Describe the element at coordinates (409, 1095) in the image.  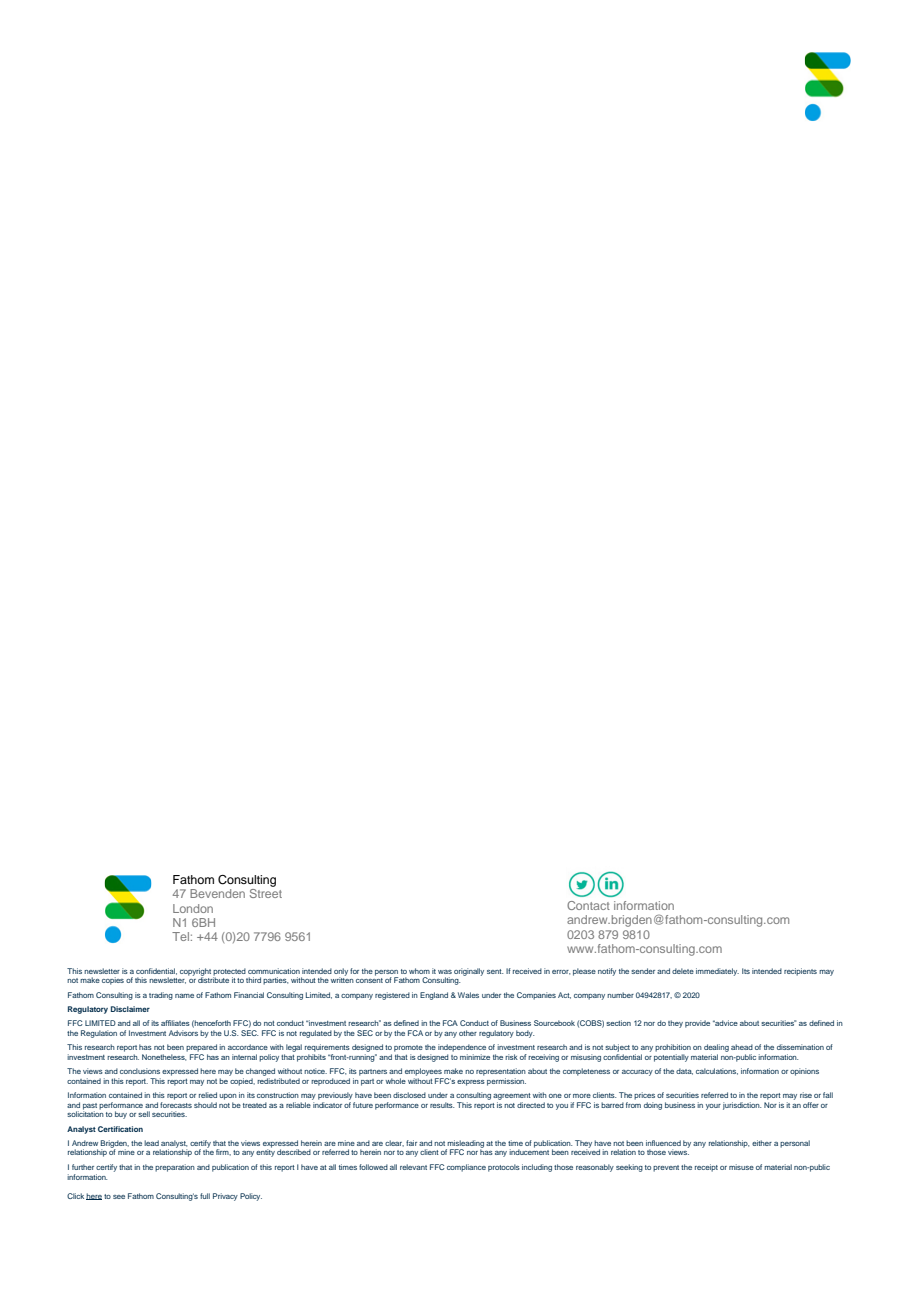
I see `disclosed` at that location.
